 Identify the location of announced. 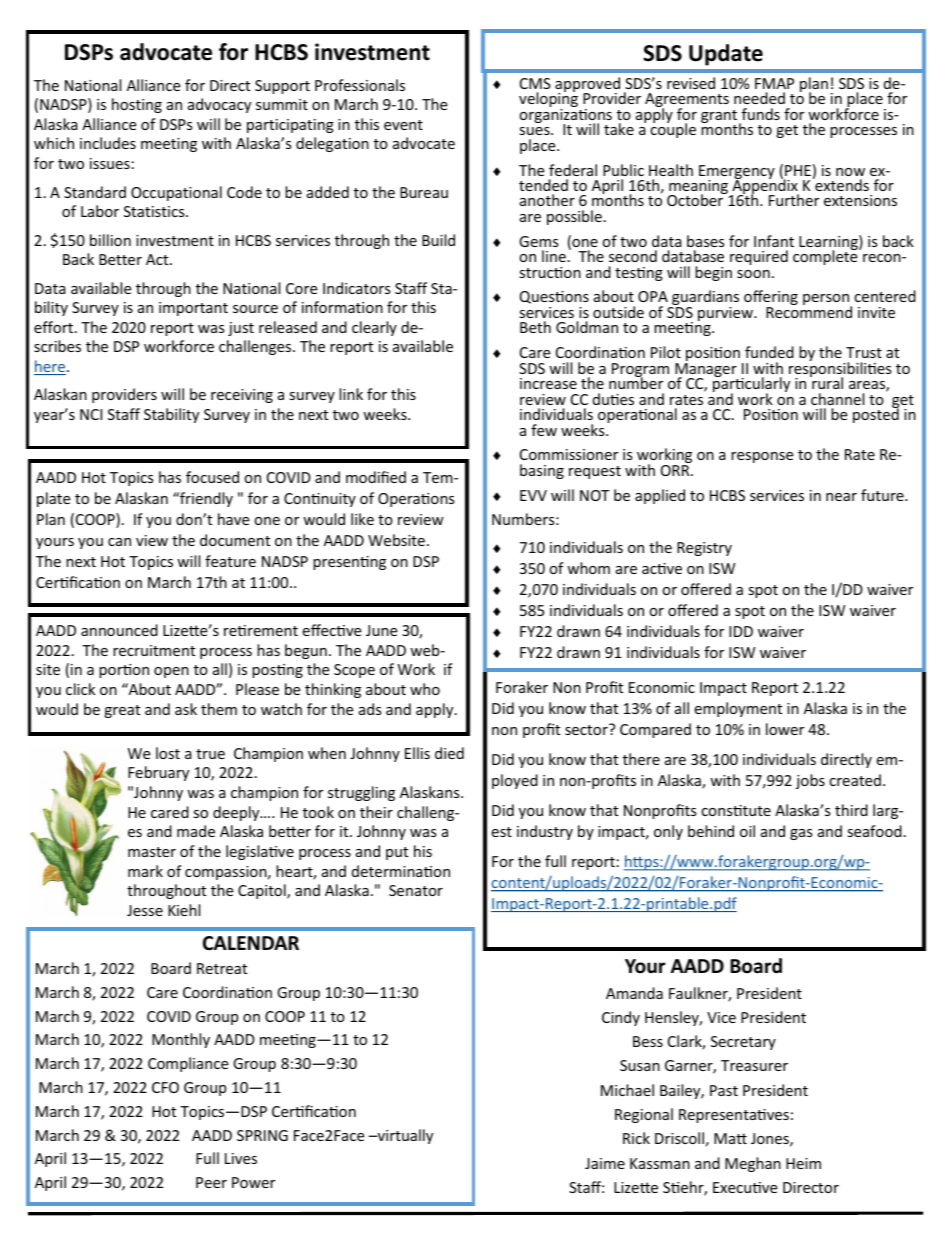
(119, 630).
